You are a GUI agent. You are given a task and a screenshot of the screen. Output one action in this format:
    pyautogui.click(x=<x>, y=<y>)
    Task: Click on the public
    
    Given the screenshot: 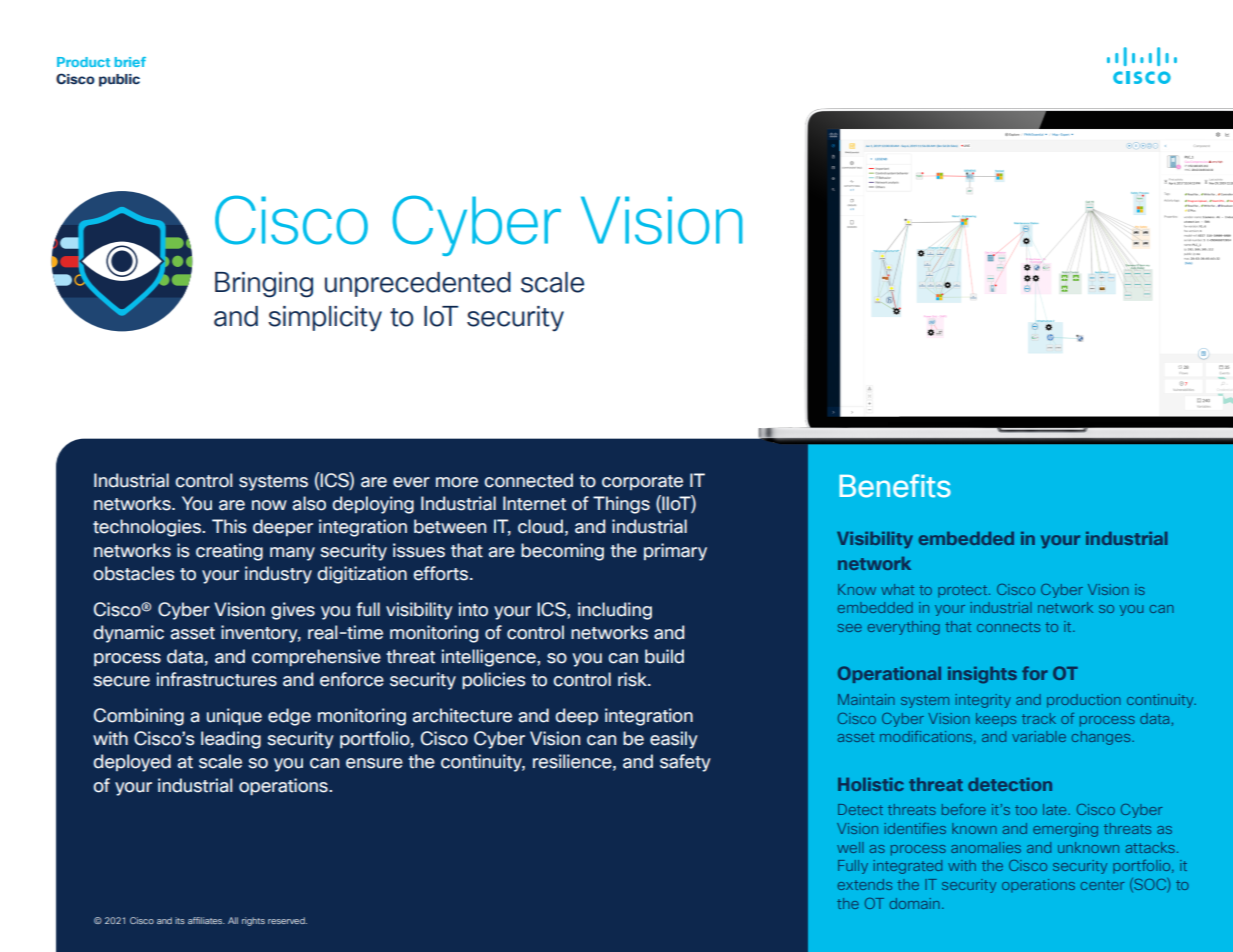 What is the action you would take?
    pyautogui.click(x=119, y=80)
